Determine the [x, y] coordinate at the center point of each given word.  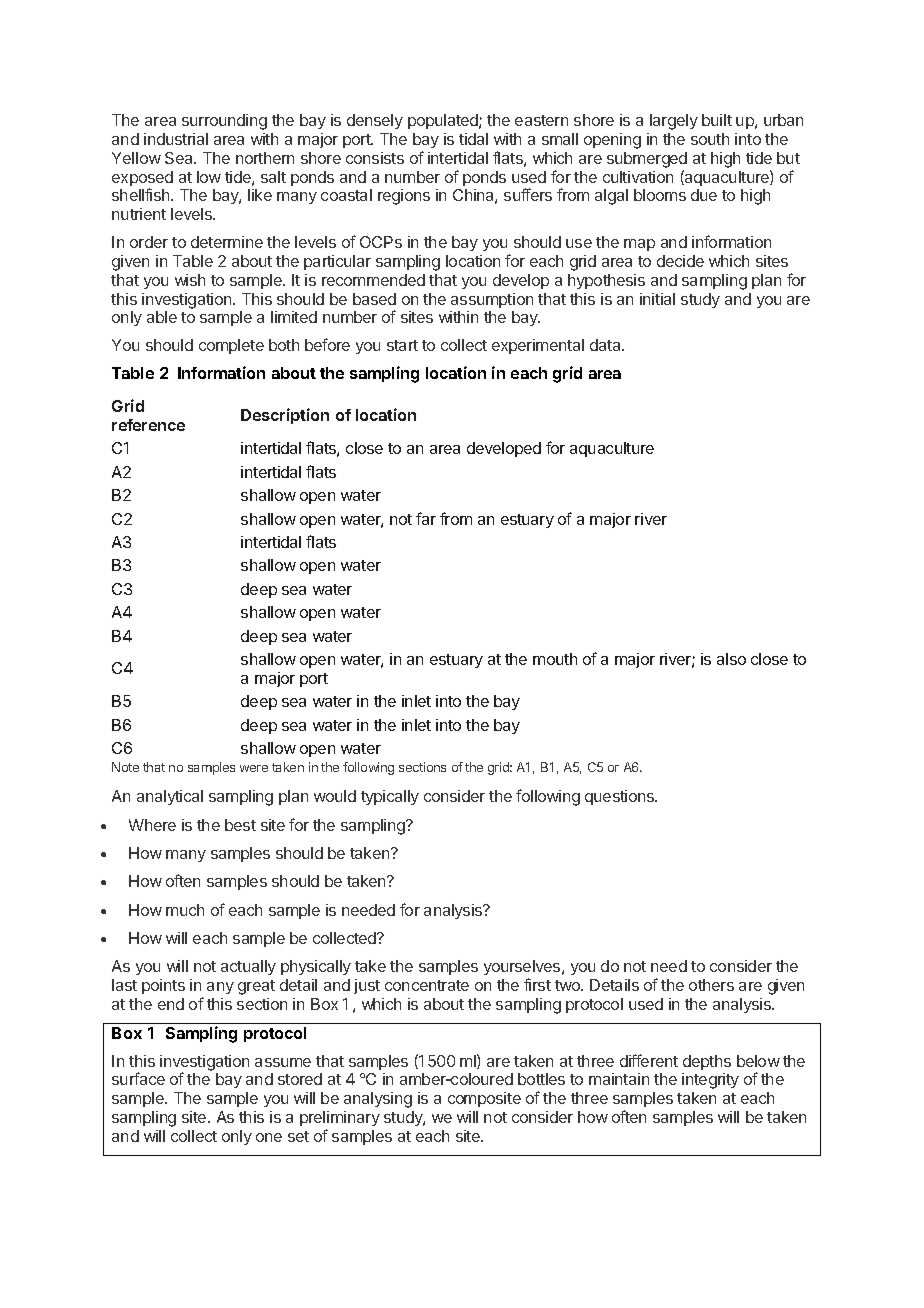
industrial [176, 139]
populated [444, 121]
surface [138, 1078]
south [710, 139]
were [254, 768]
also [731, 659]
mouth [555, 659]
